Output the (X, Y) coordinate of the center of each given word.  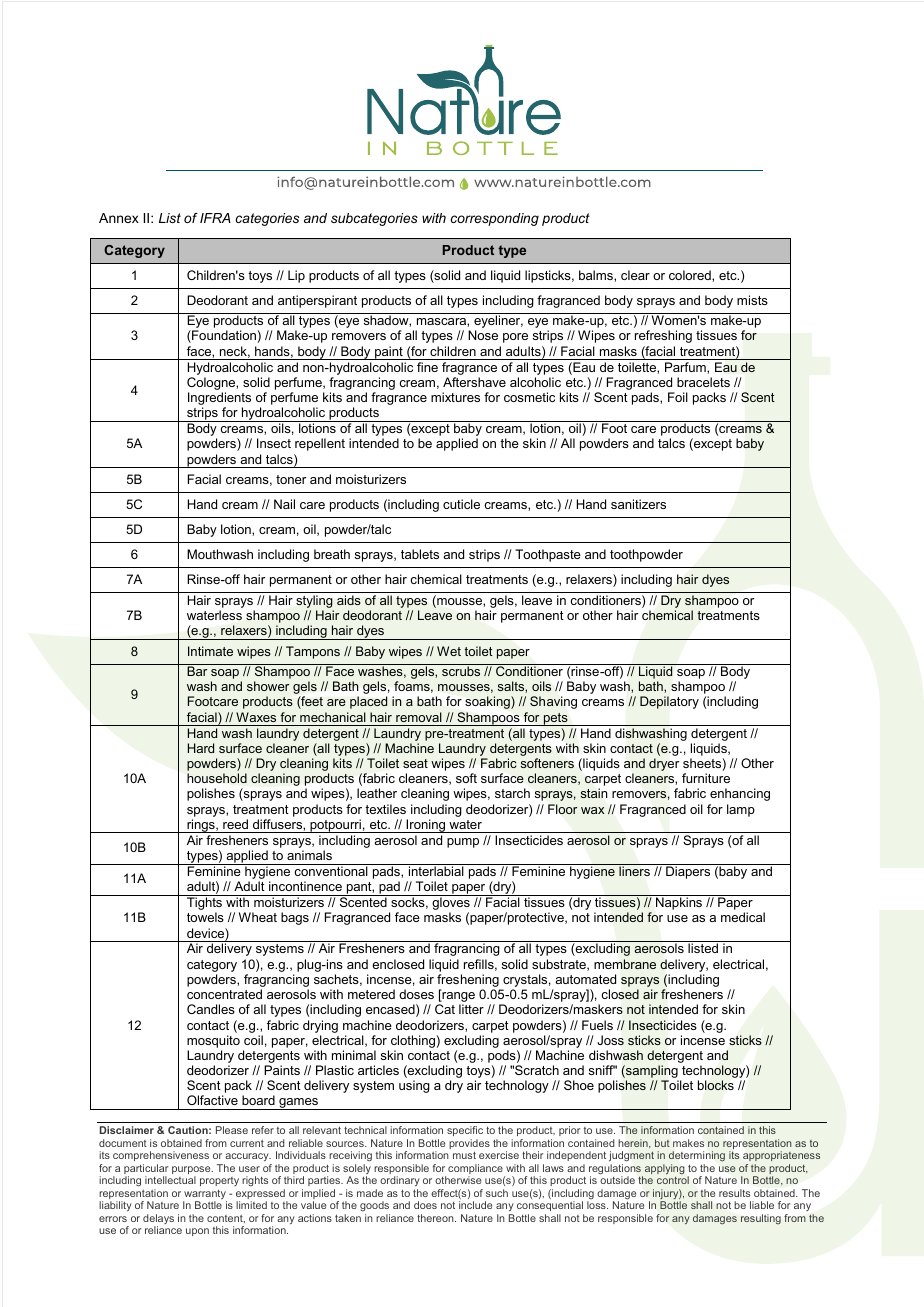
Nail (284, 504)
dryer (664, 764)
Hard (201, 748)
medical (743, 917)
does (425, 1205)
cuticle (461, 504)
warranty (205, 1196)
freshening (469, 982)
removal (419, 717)
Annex (119, 218)
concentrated (224, 994)
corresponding (495, 219)
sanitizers (638, 504)
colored (691, 275)
